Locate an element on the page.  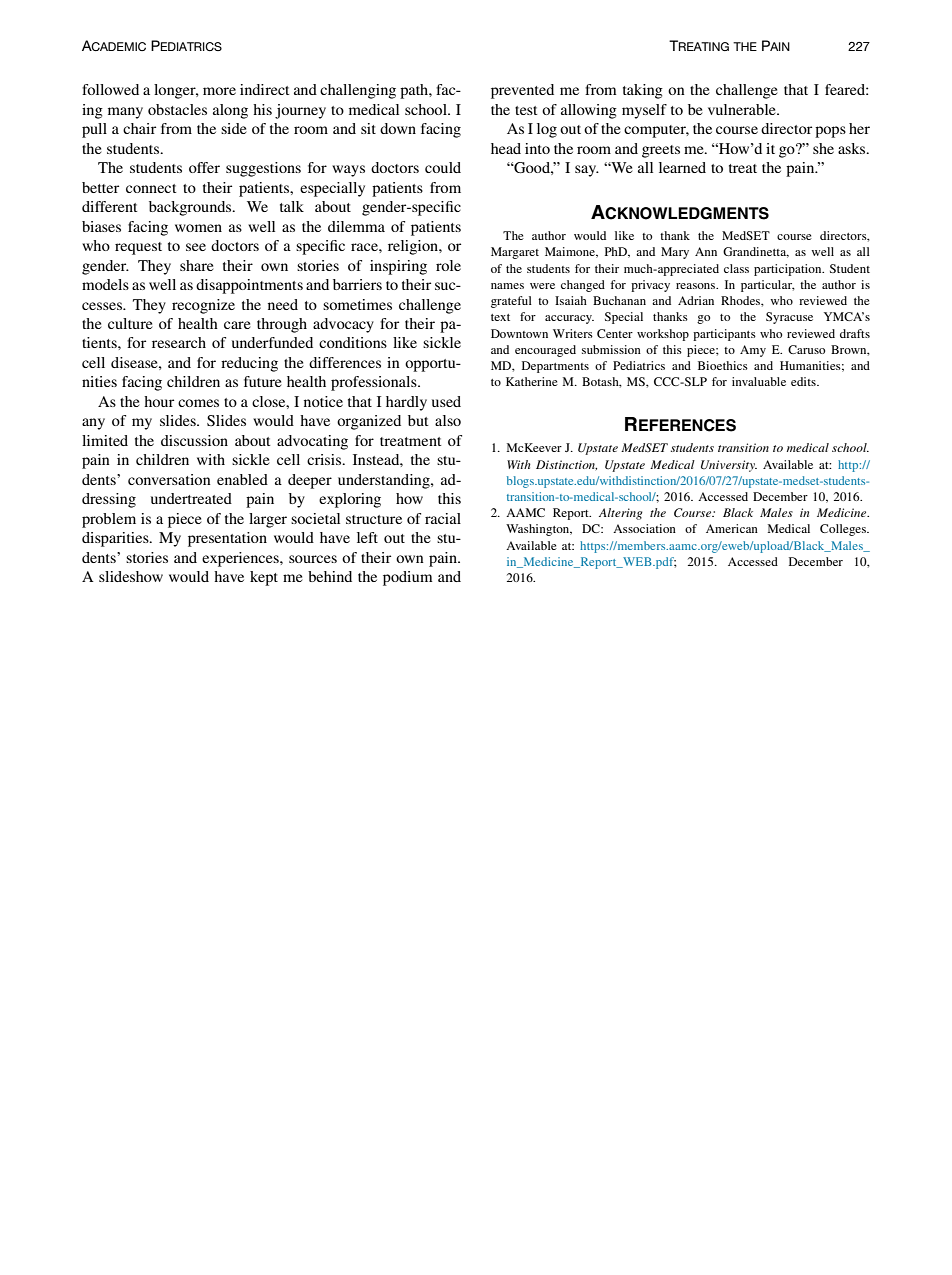
research is located at coordinates (179, 342).
